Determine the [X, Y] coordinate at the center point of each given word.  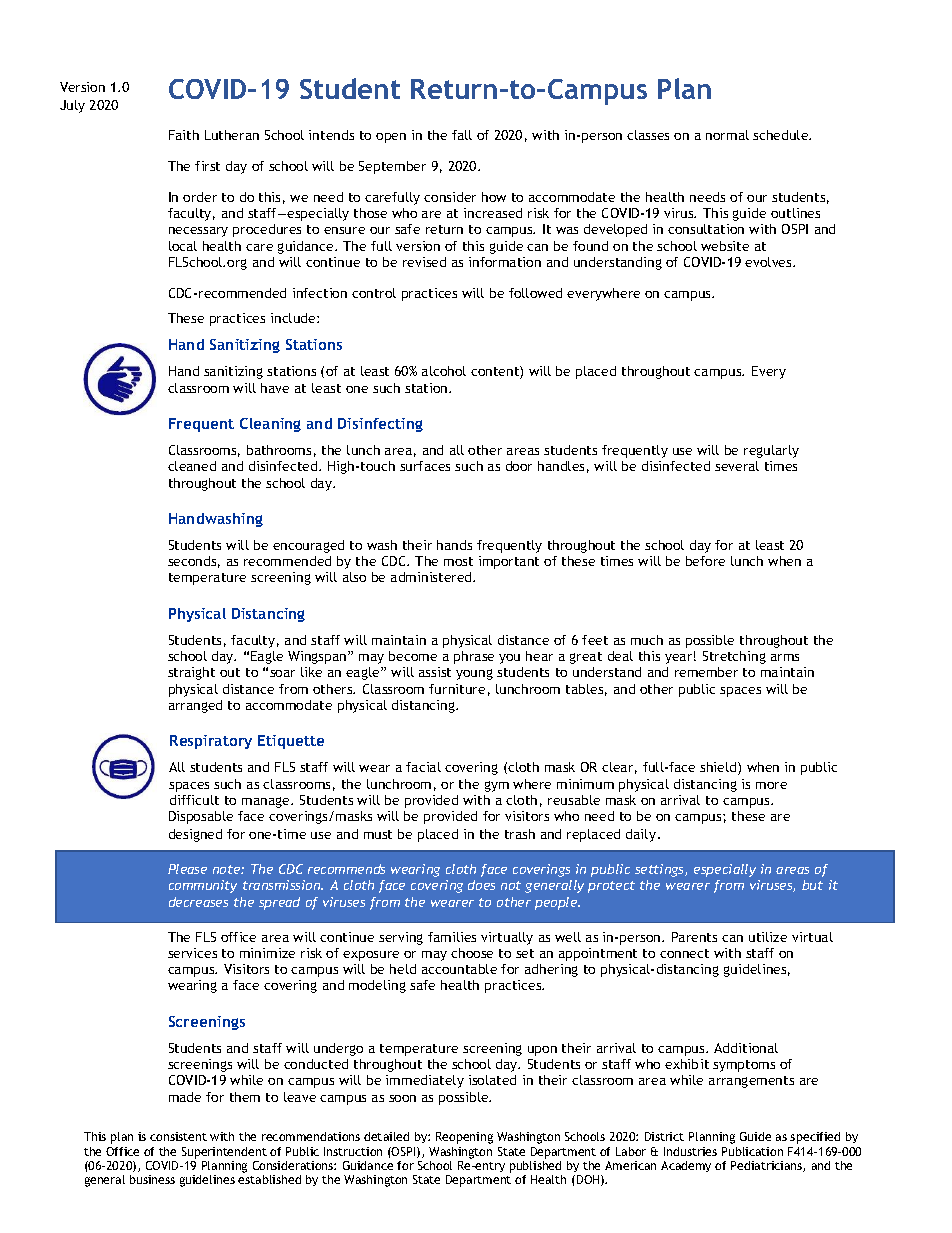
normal [727, 135]
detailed [386, 1136]
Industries [690, 1151]
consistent [178, 1136]
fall [462, 135]
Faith [184, 135]
